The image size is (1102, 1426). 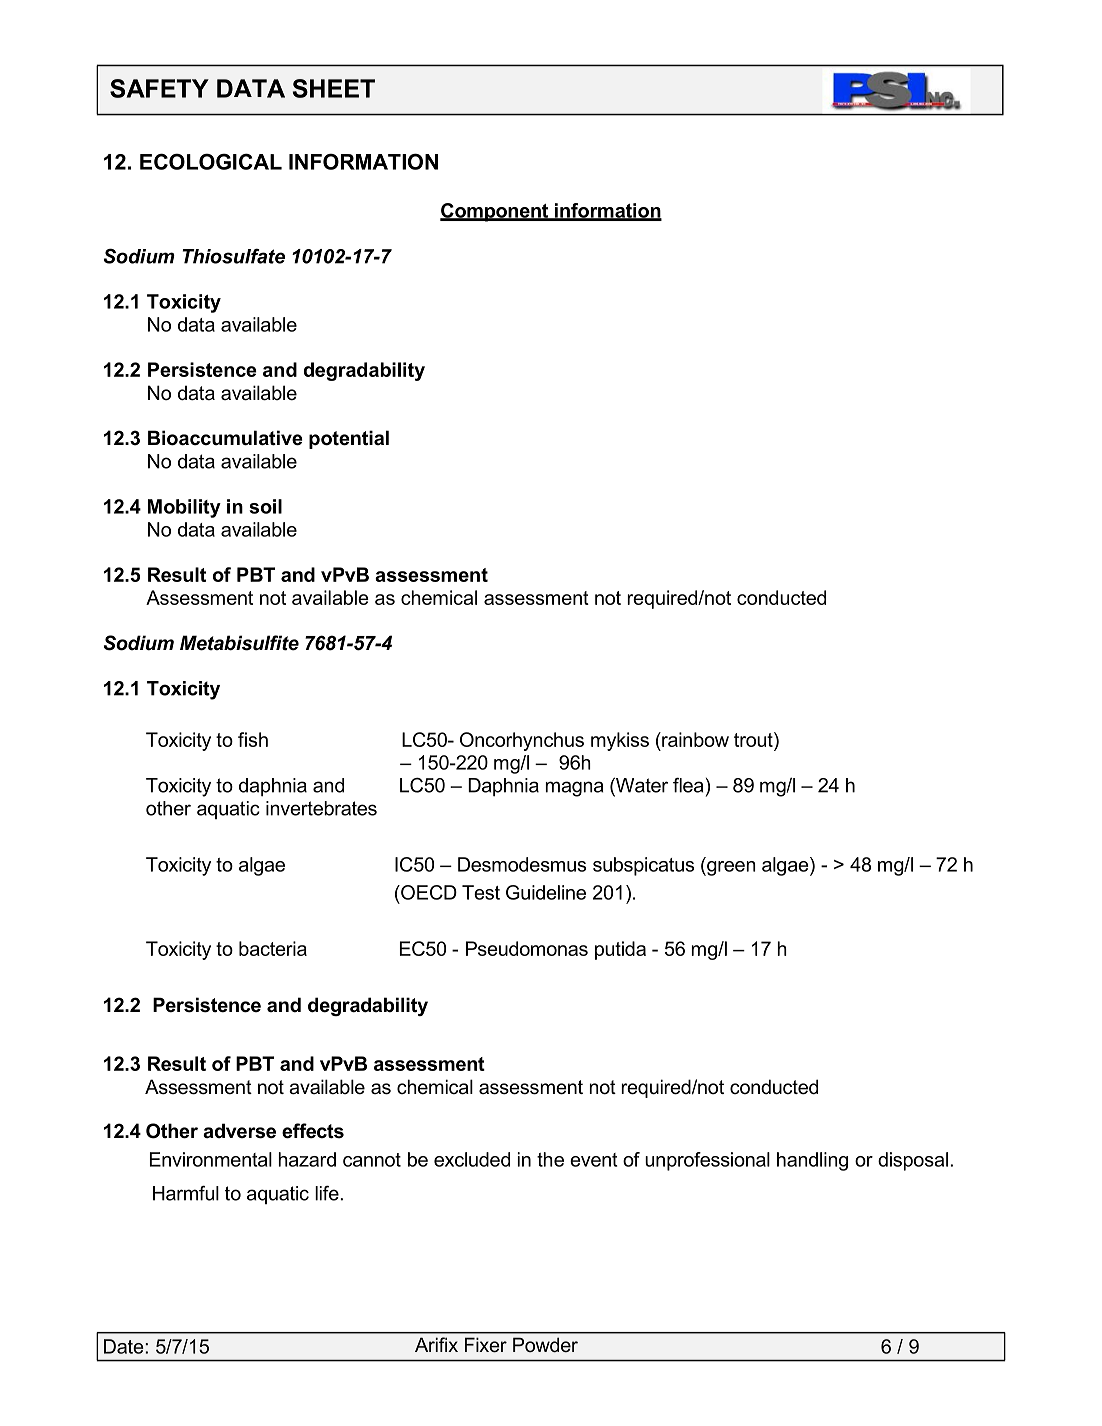 What do you see at coordinates (754, 739) in the document?
I see `trout` at bounding box center [754, 739].
